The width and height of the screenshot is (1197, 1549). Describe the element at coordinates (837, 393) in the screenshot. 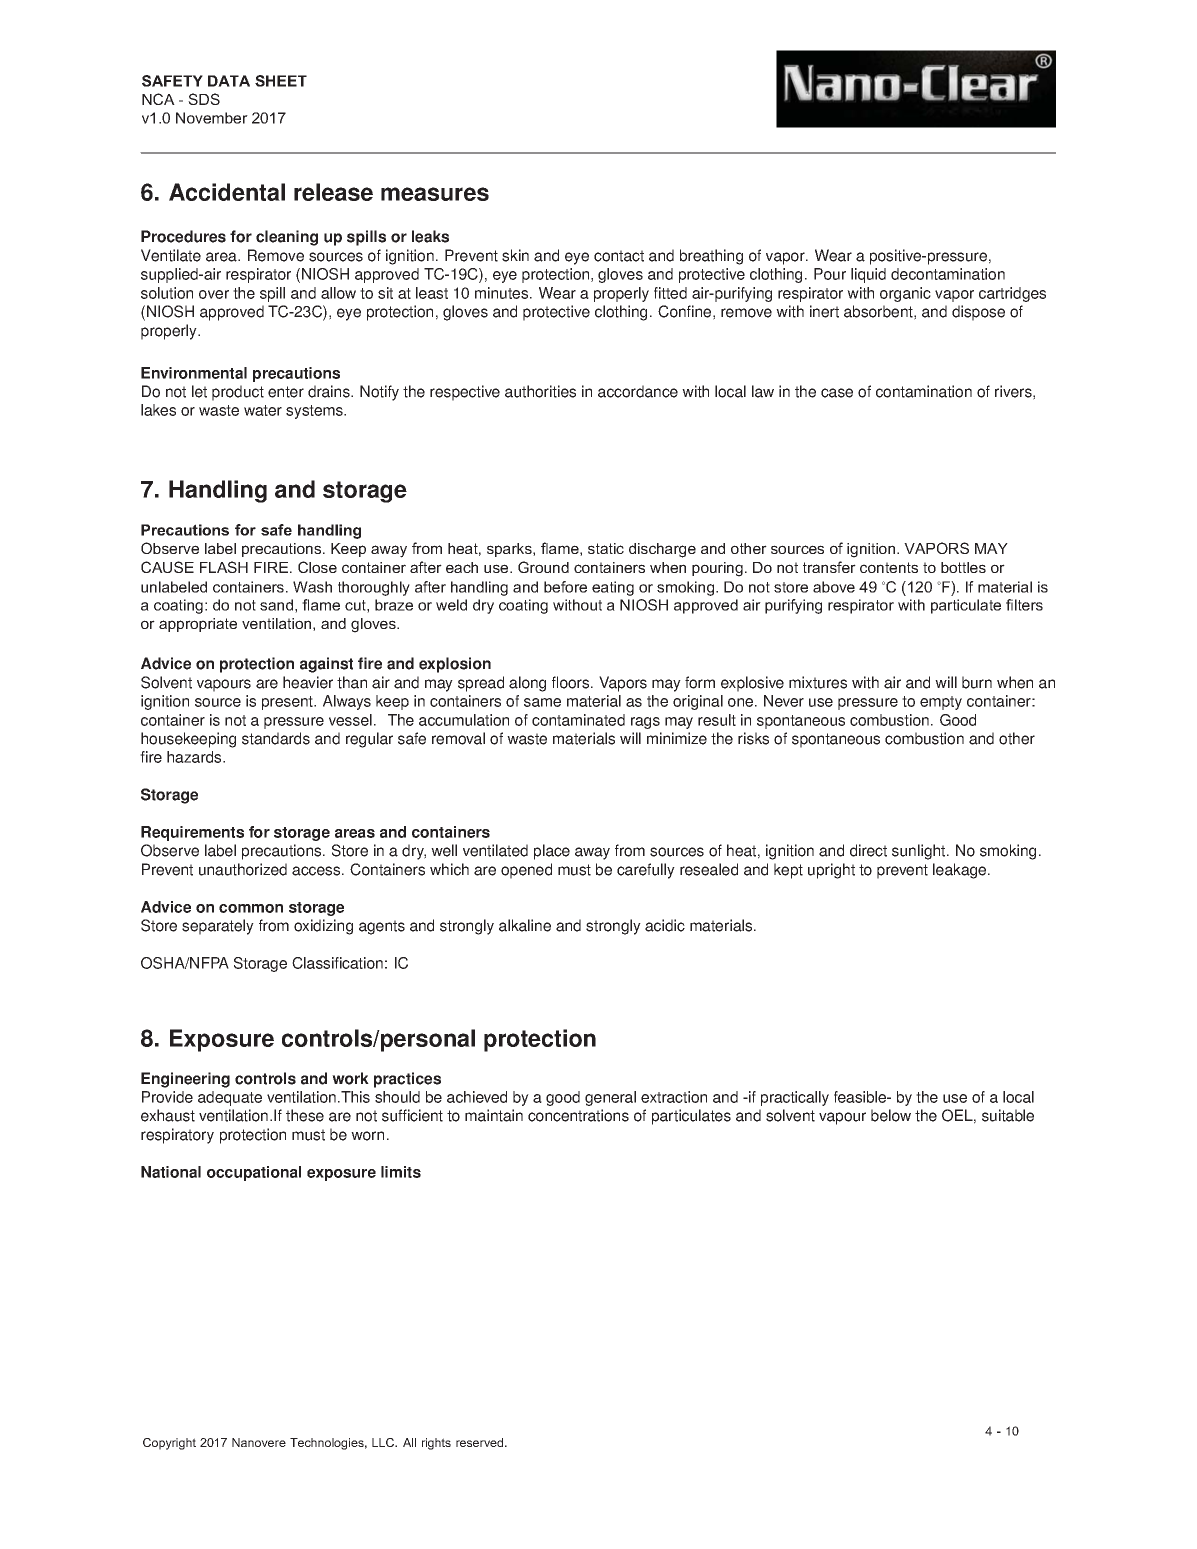

I see `case` at that location.
